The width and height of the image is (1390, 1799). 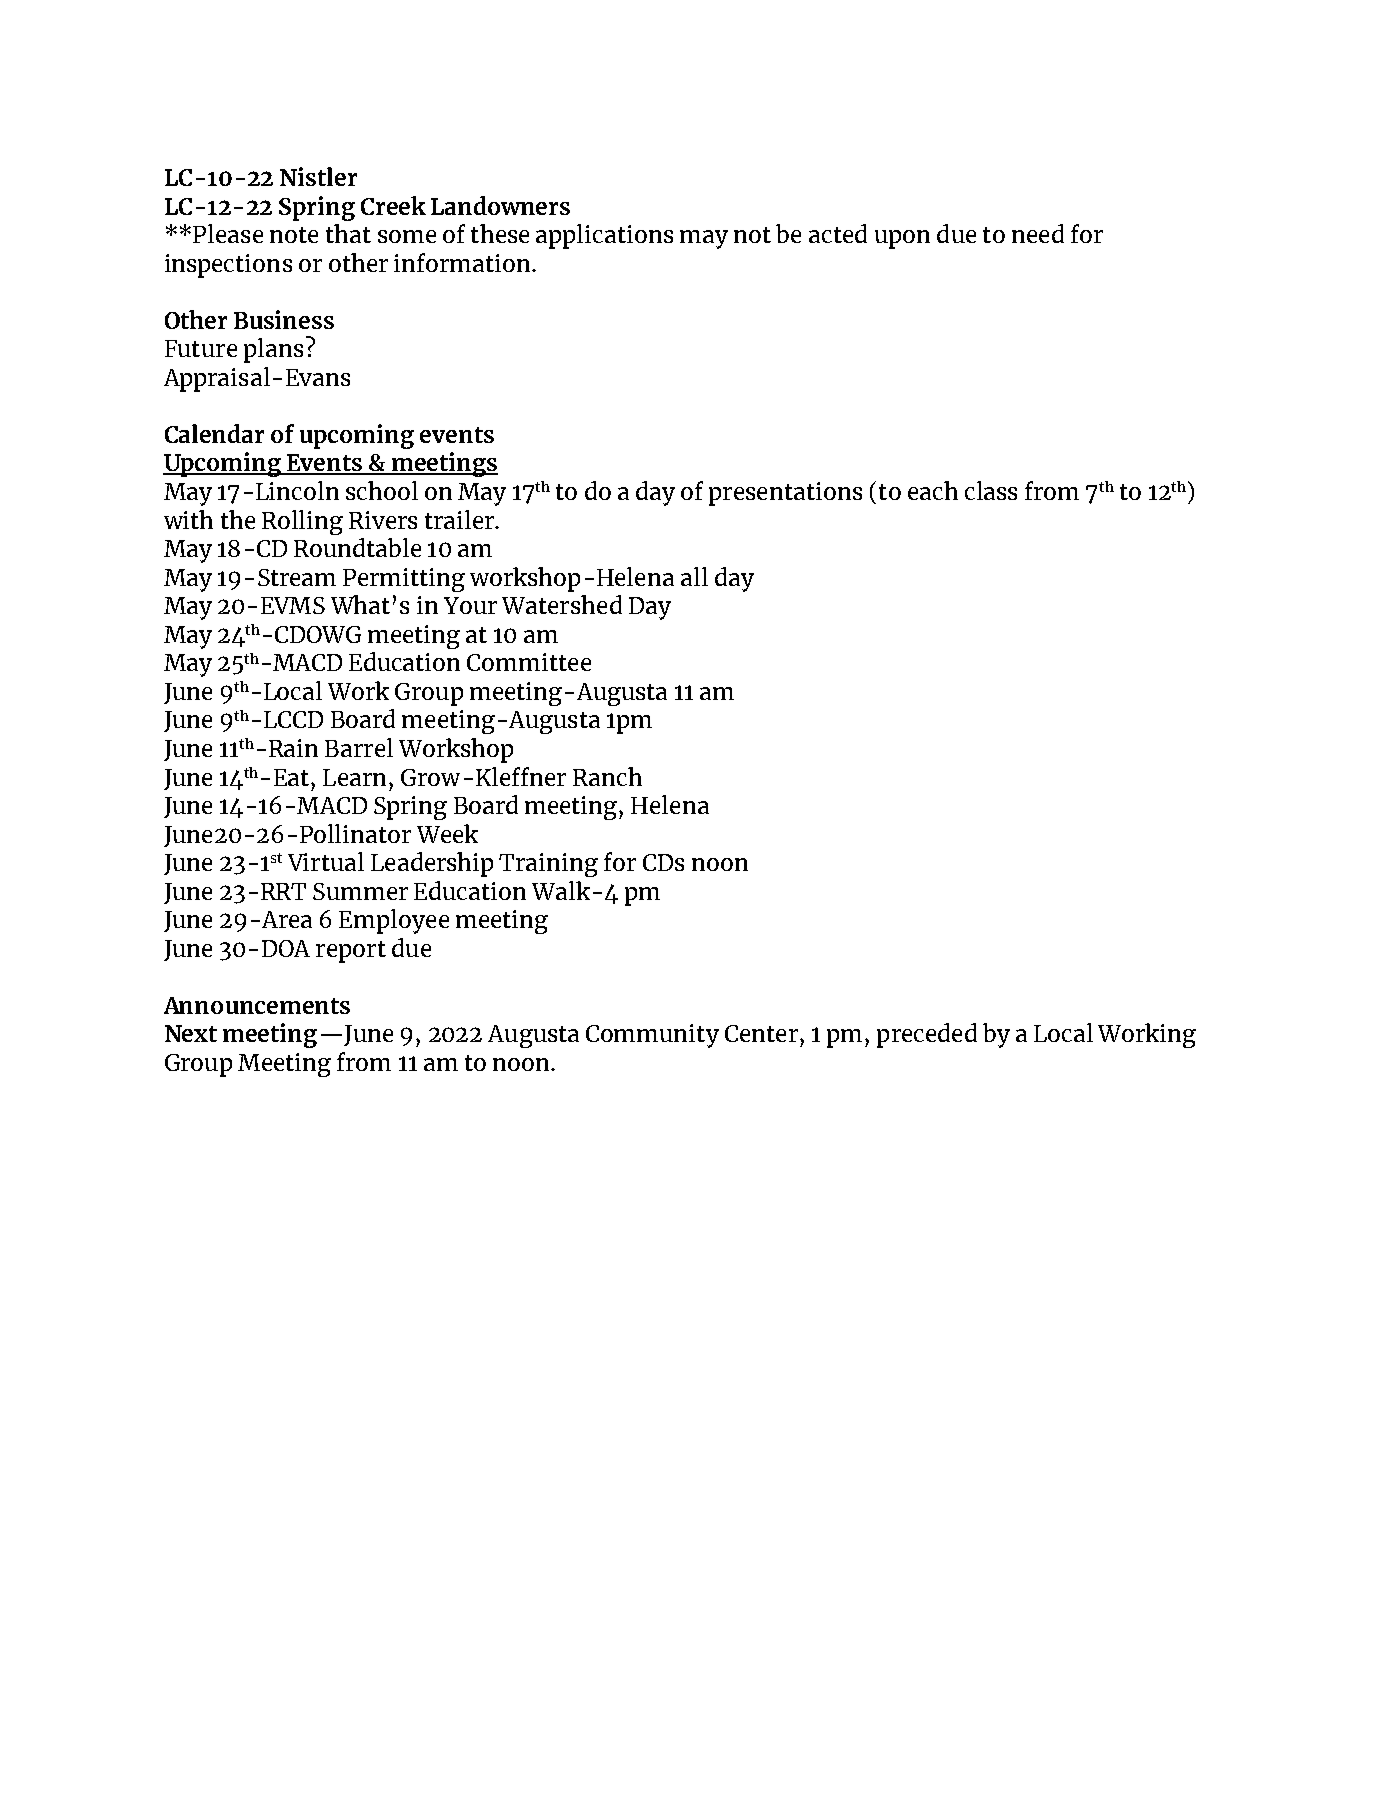 I want to click on each, so click(x=933, y=490).
